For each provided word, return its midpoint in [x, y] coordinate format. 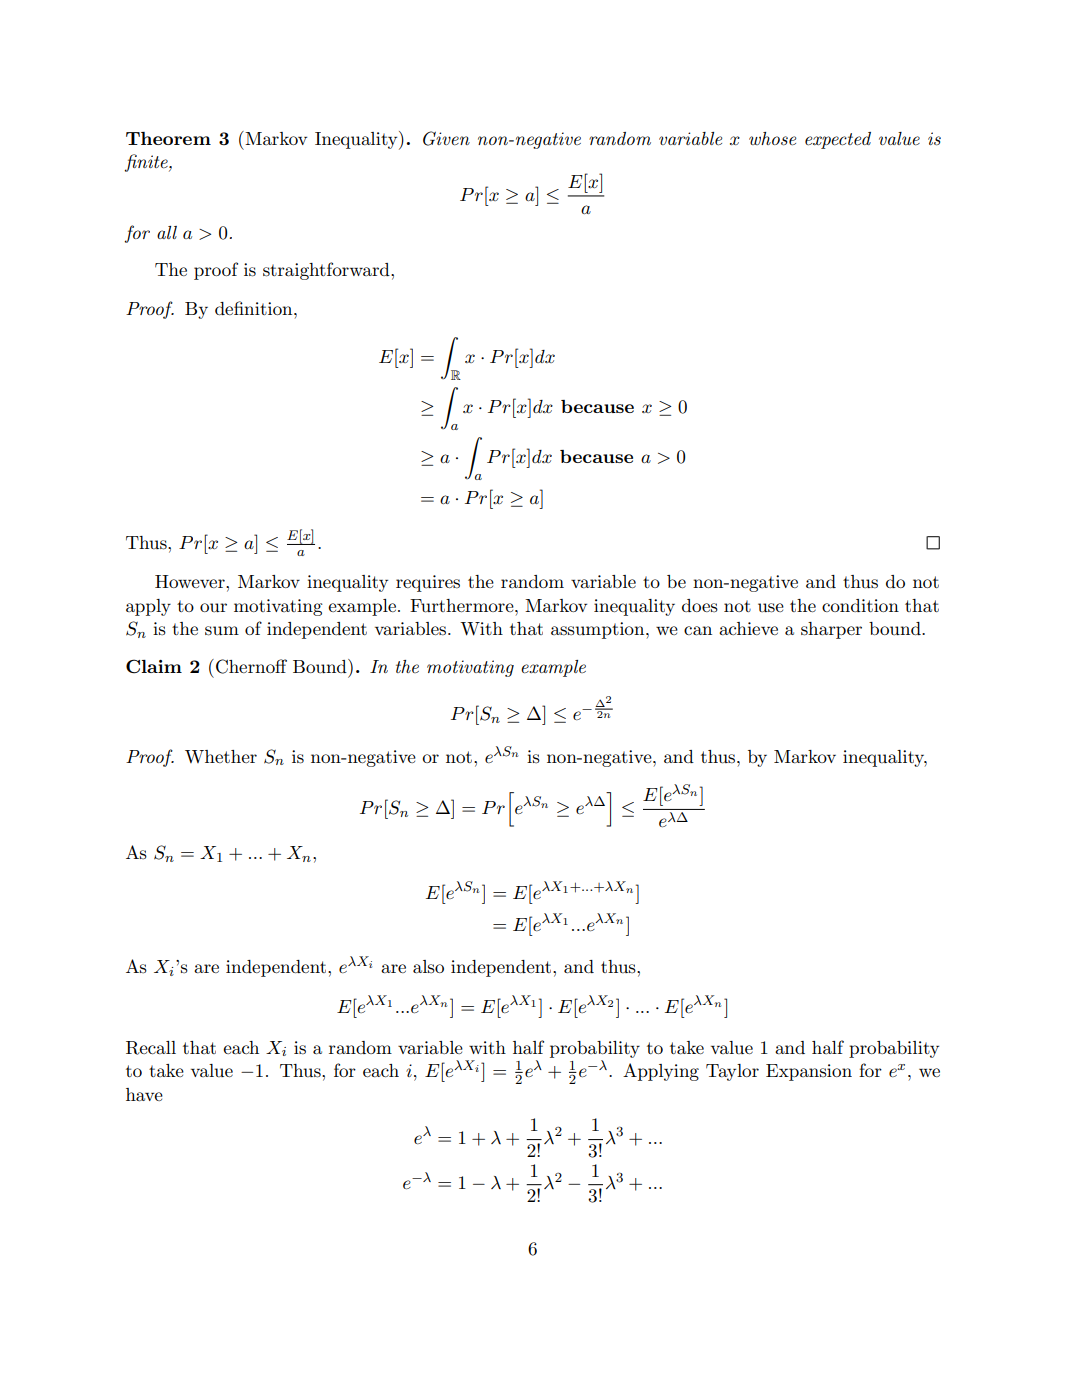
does [700, 606]
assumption [599, 630]
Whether [221, 756]
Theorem [168, 138]
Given [446, 138]
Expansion [809, 1072]
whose [772, 139]
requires [428, 583]
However [191, 581]
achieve [748, 628]
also [428, 967]
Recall [151, 1048]
